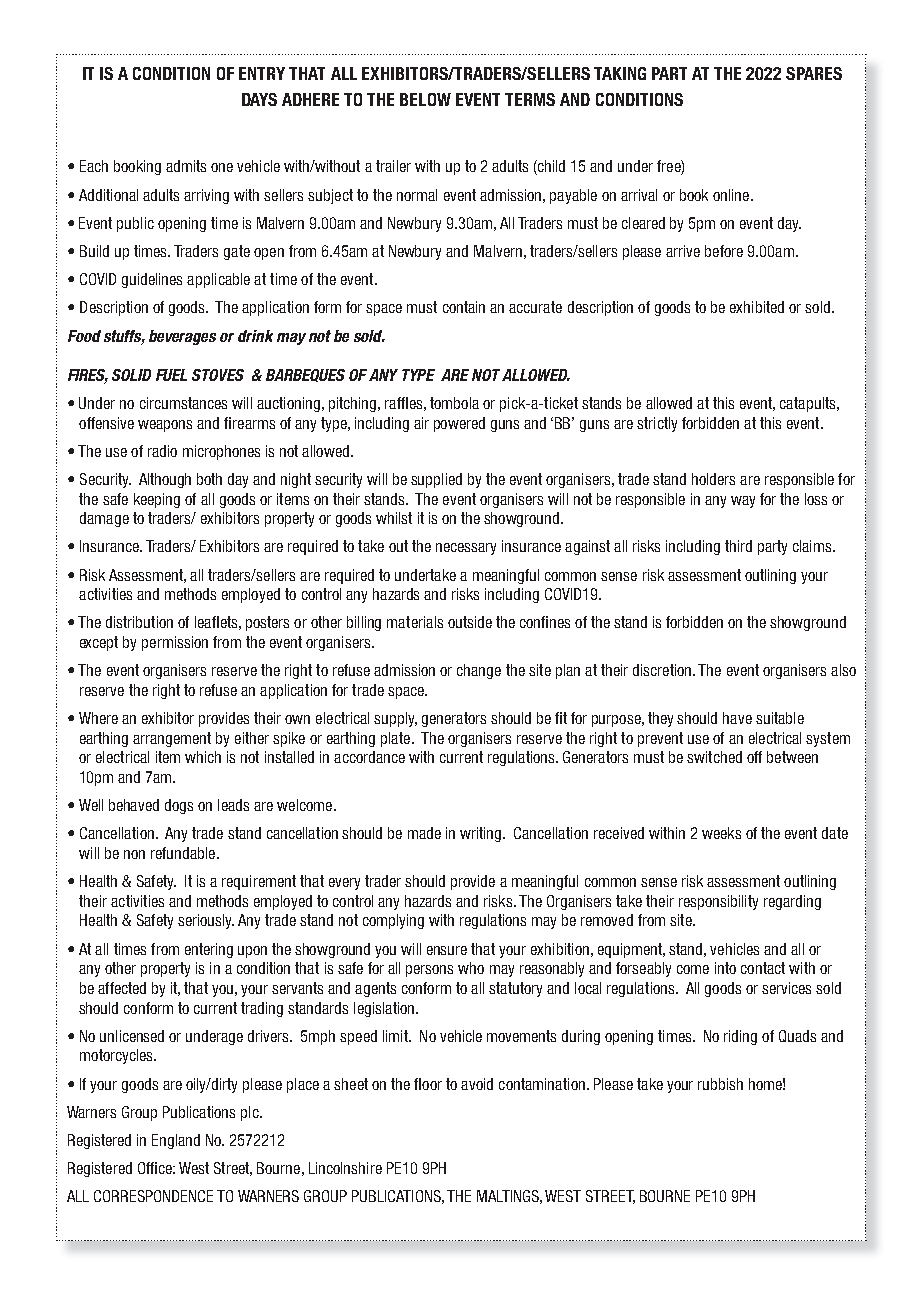  What do you see at coordinates (186, 166) in the document?
I see `admits` at bounding box center [186, 166].
